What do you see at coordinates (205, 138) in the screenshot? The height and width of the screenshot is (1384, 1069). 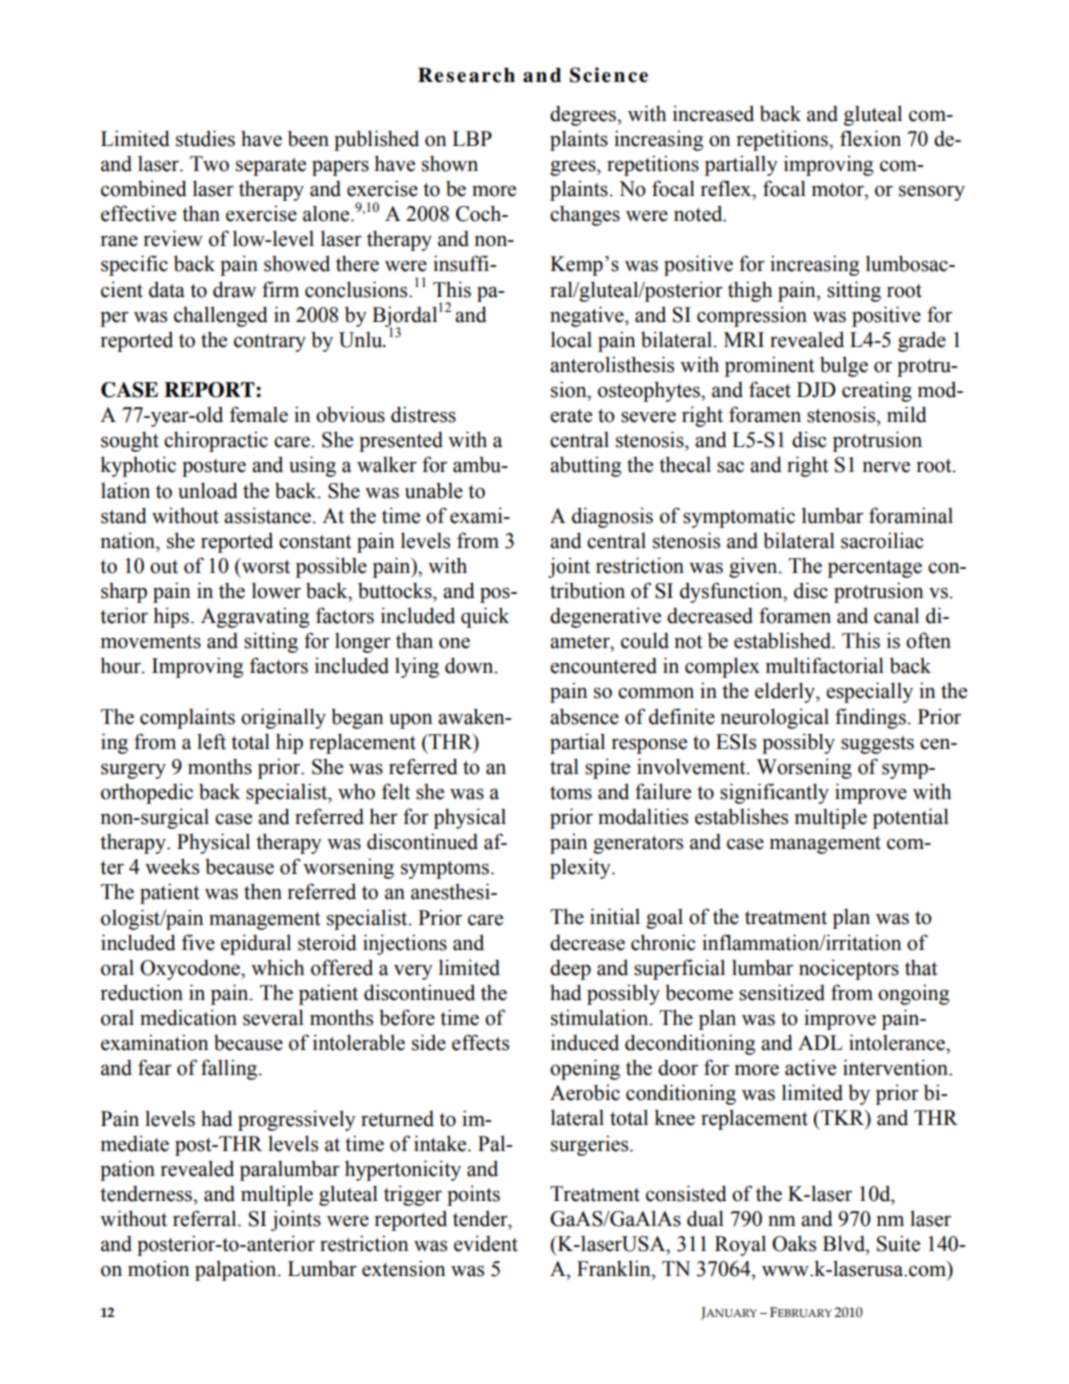 I see `studies` at bounding box center [205, 138].
